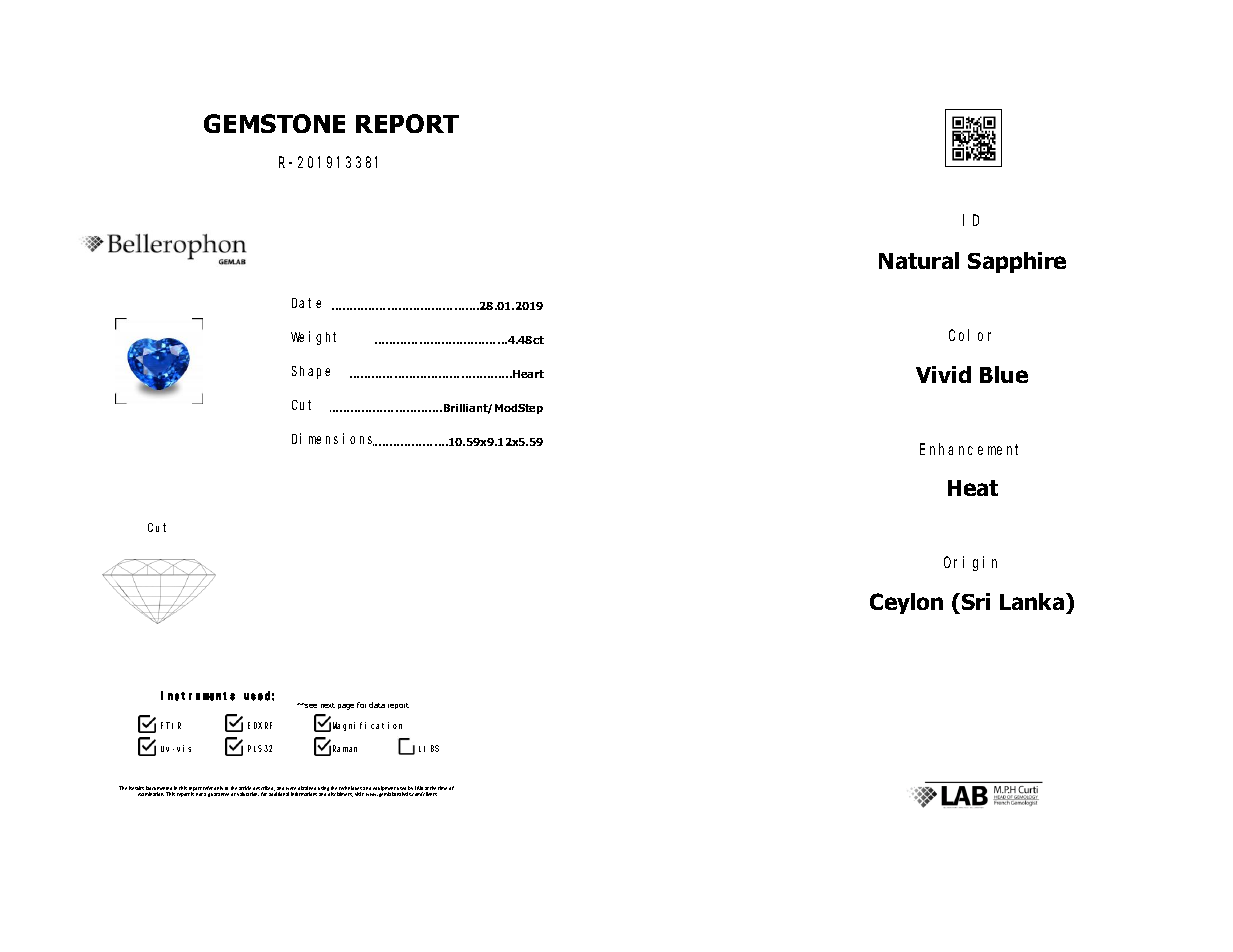 The height and width of the screenshot is (952, 1233). What do you see at coordinates (919, 260) in the screenshot?
I see `Natural` at bounding box center [919, 260].
